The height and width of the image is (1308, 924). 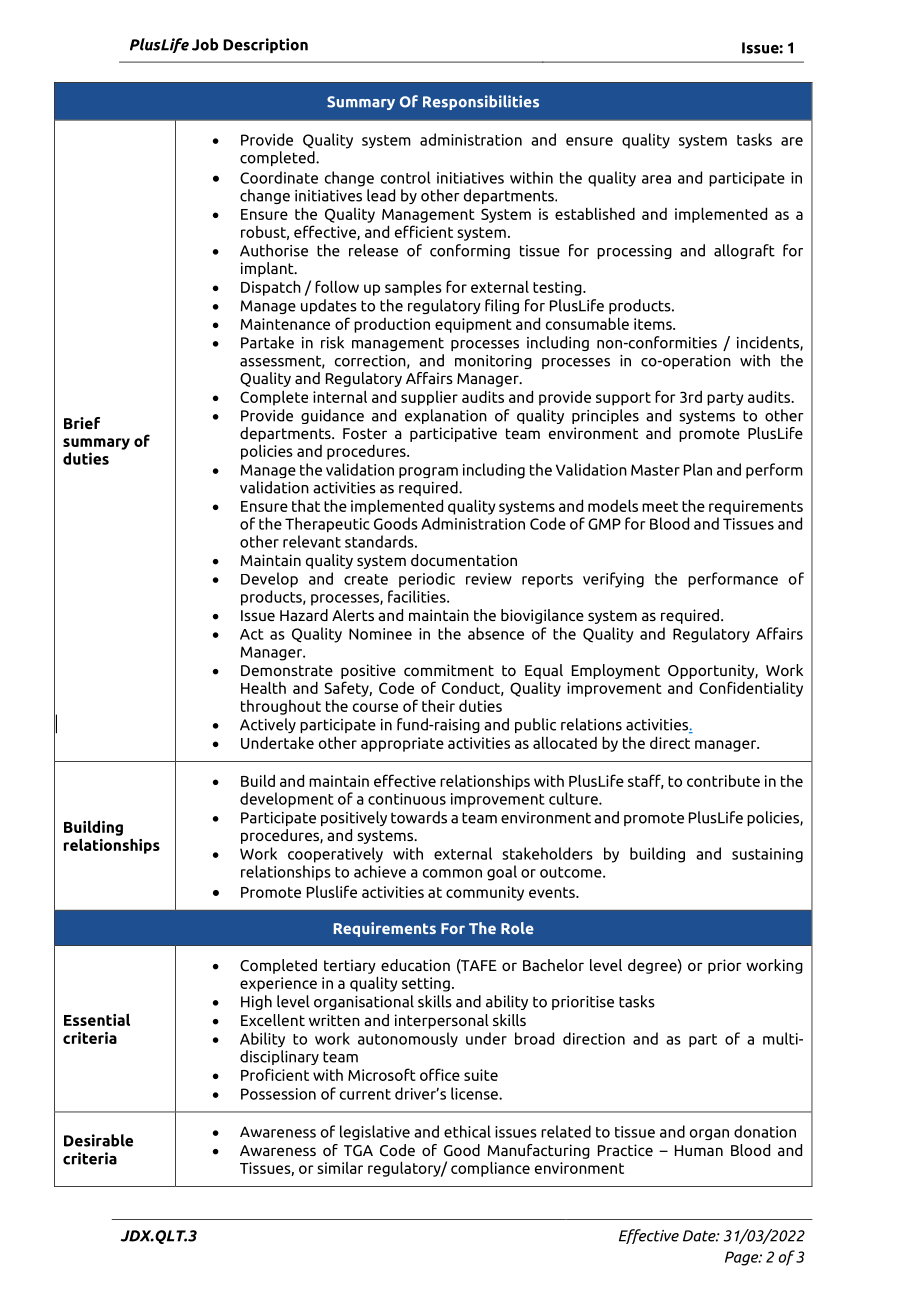 I want to click on Job, so click(x=205, y=44).
